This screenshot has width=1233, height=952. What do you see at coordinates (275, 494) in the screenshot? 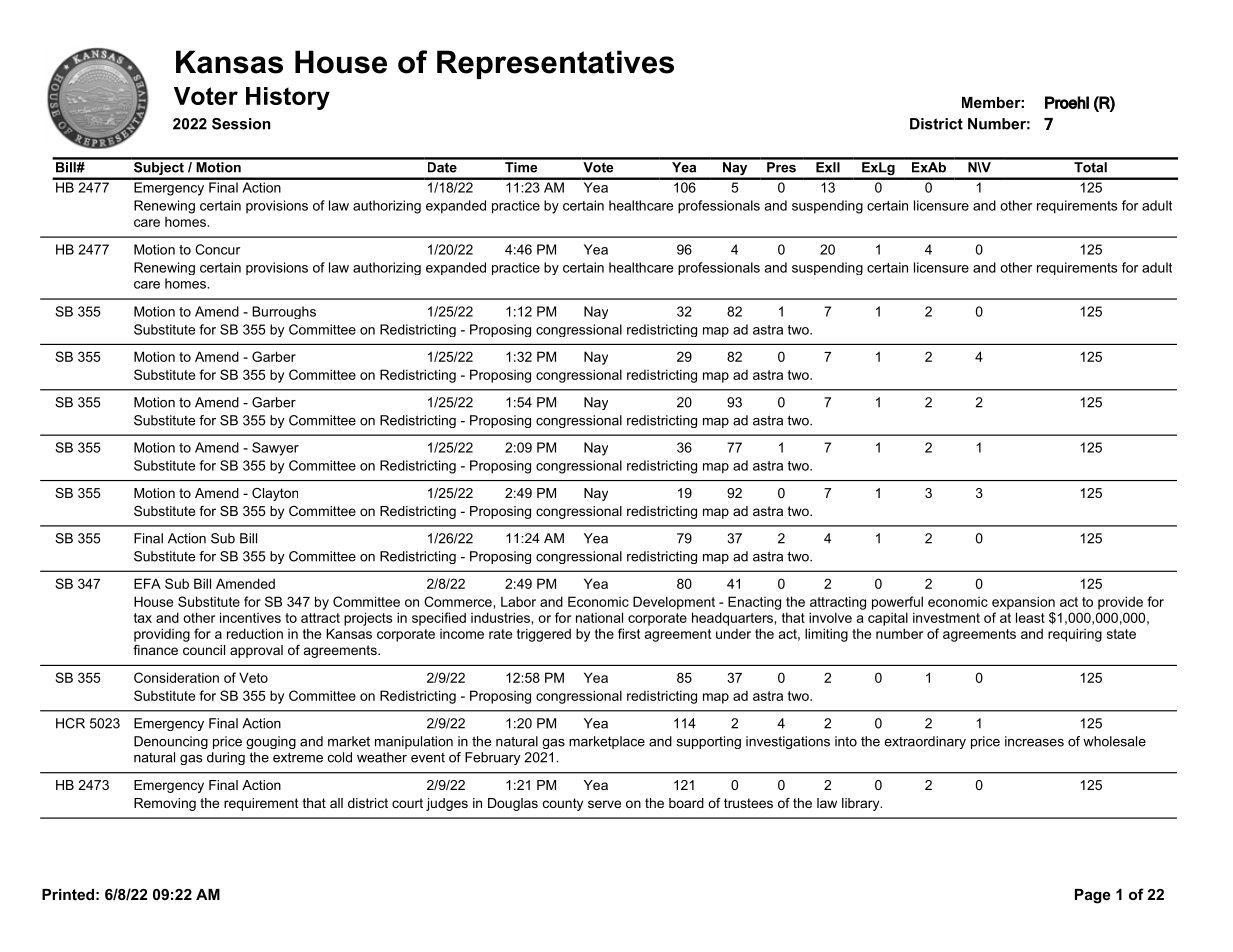
I see `Clayton` at bounding box center [275, 494].
